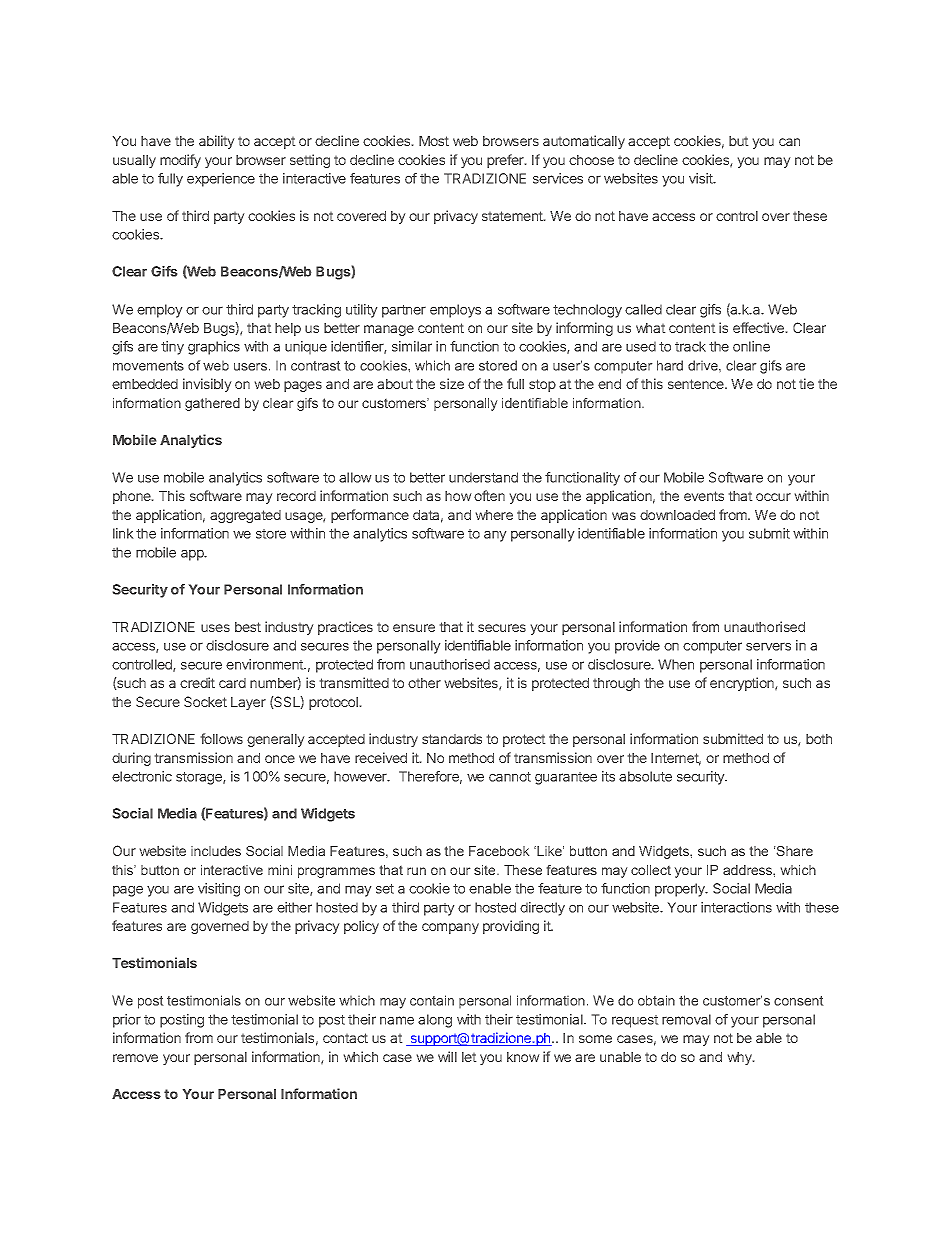 The image size is (952, 1233). I want to click on prefer, so click(506, 161).
